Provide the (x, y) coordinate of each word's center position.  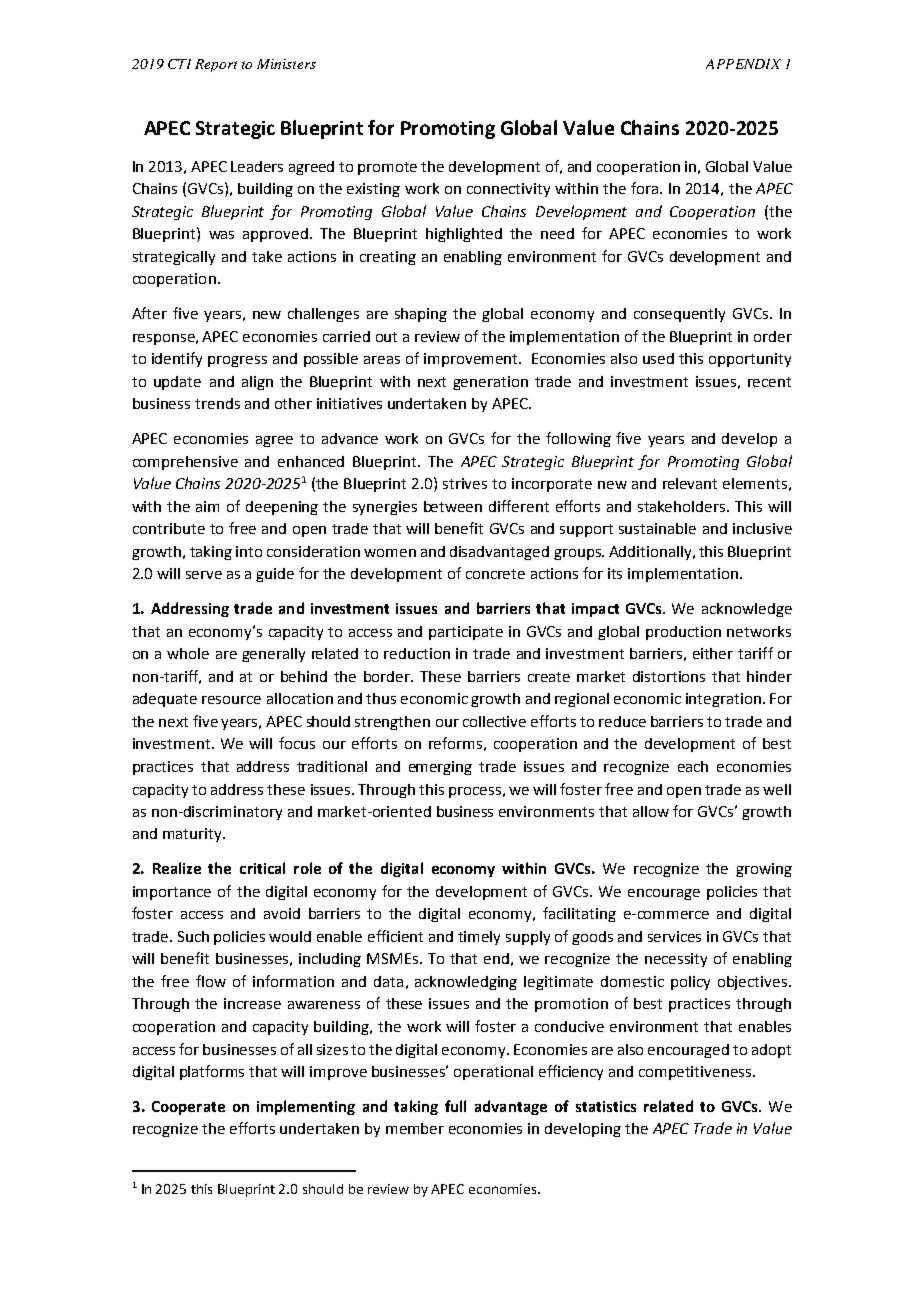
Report (216, 65)
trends (217, 403)
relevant (690, 483)
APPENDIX (743, 64)
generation (490, 383)
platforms (212, 1072)
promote (387, 168)
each (693, 766)
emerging (440, 768)
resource (231, 700)
